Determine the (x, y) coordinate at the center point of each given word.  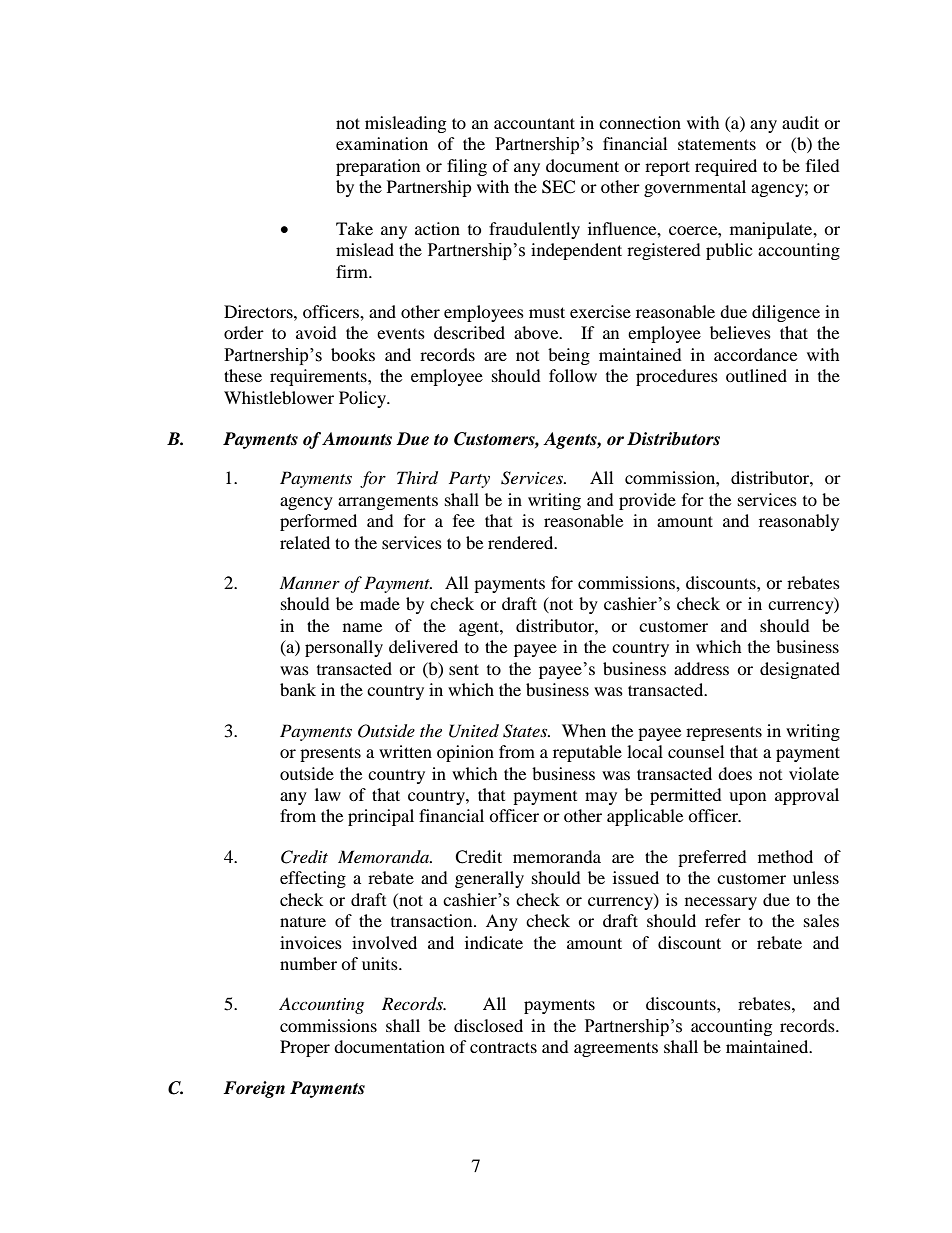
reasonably (799, 522)
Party (469, 479)
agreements (616, 1049)
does (735, 773)
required (726, 167)
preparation (378, 167)
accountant (534, 123)
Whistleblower (279, 397)
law (328, 794)
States (526, 731)
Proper (305, 1048)
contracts (503, 1047)
